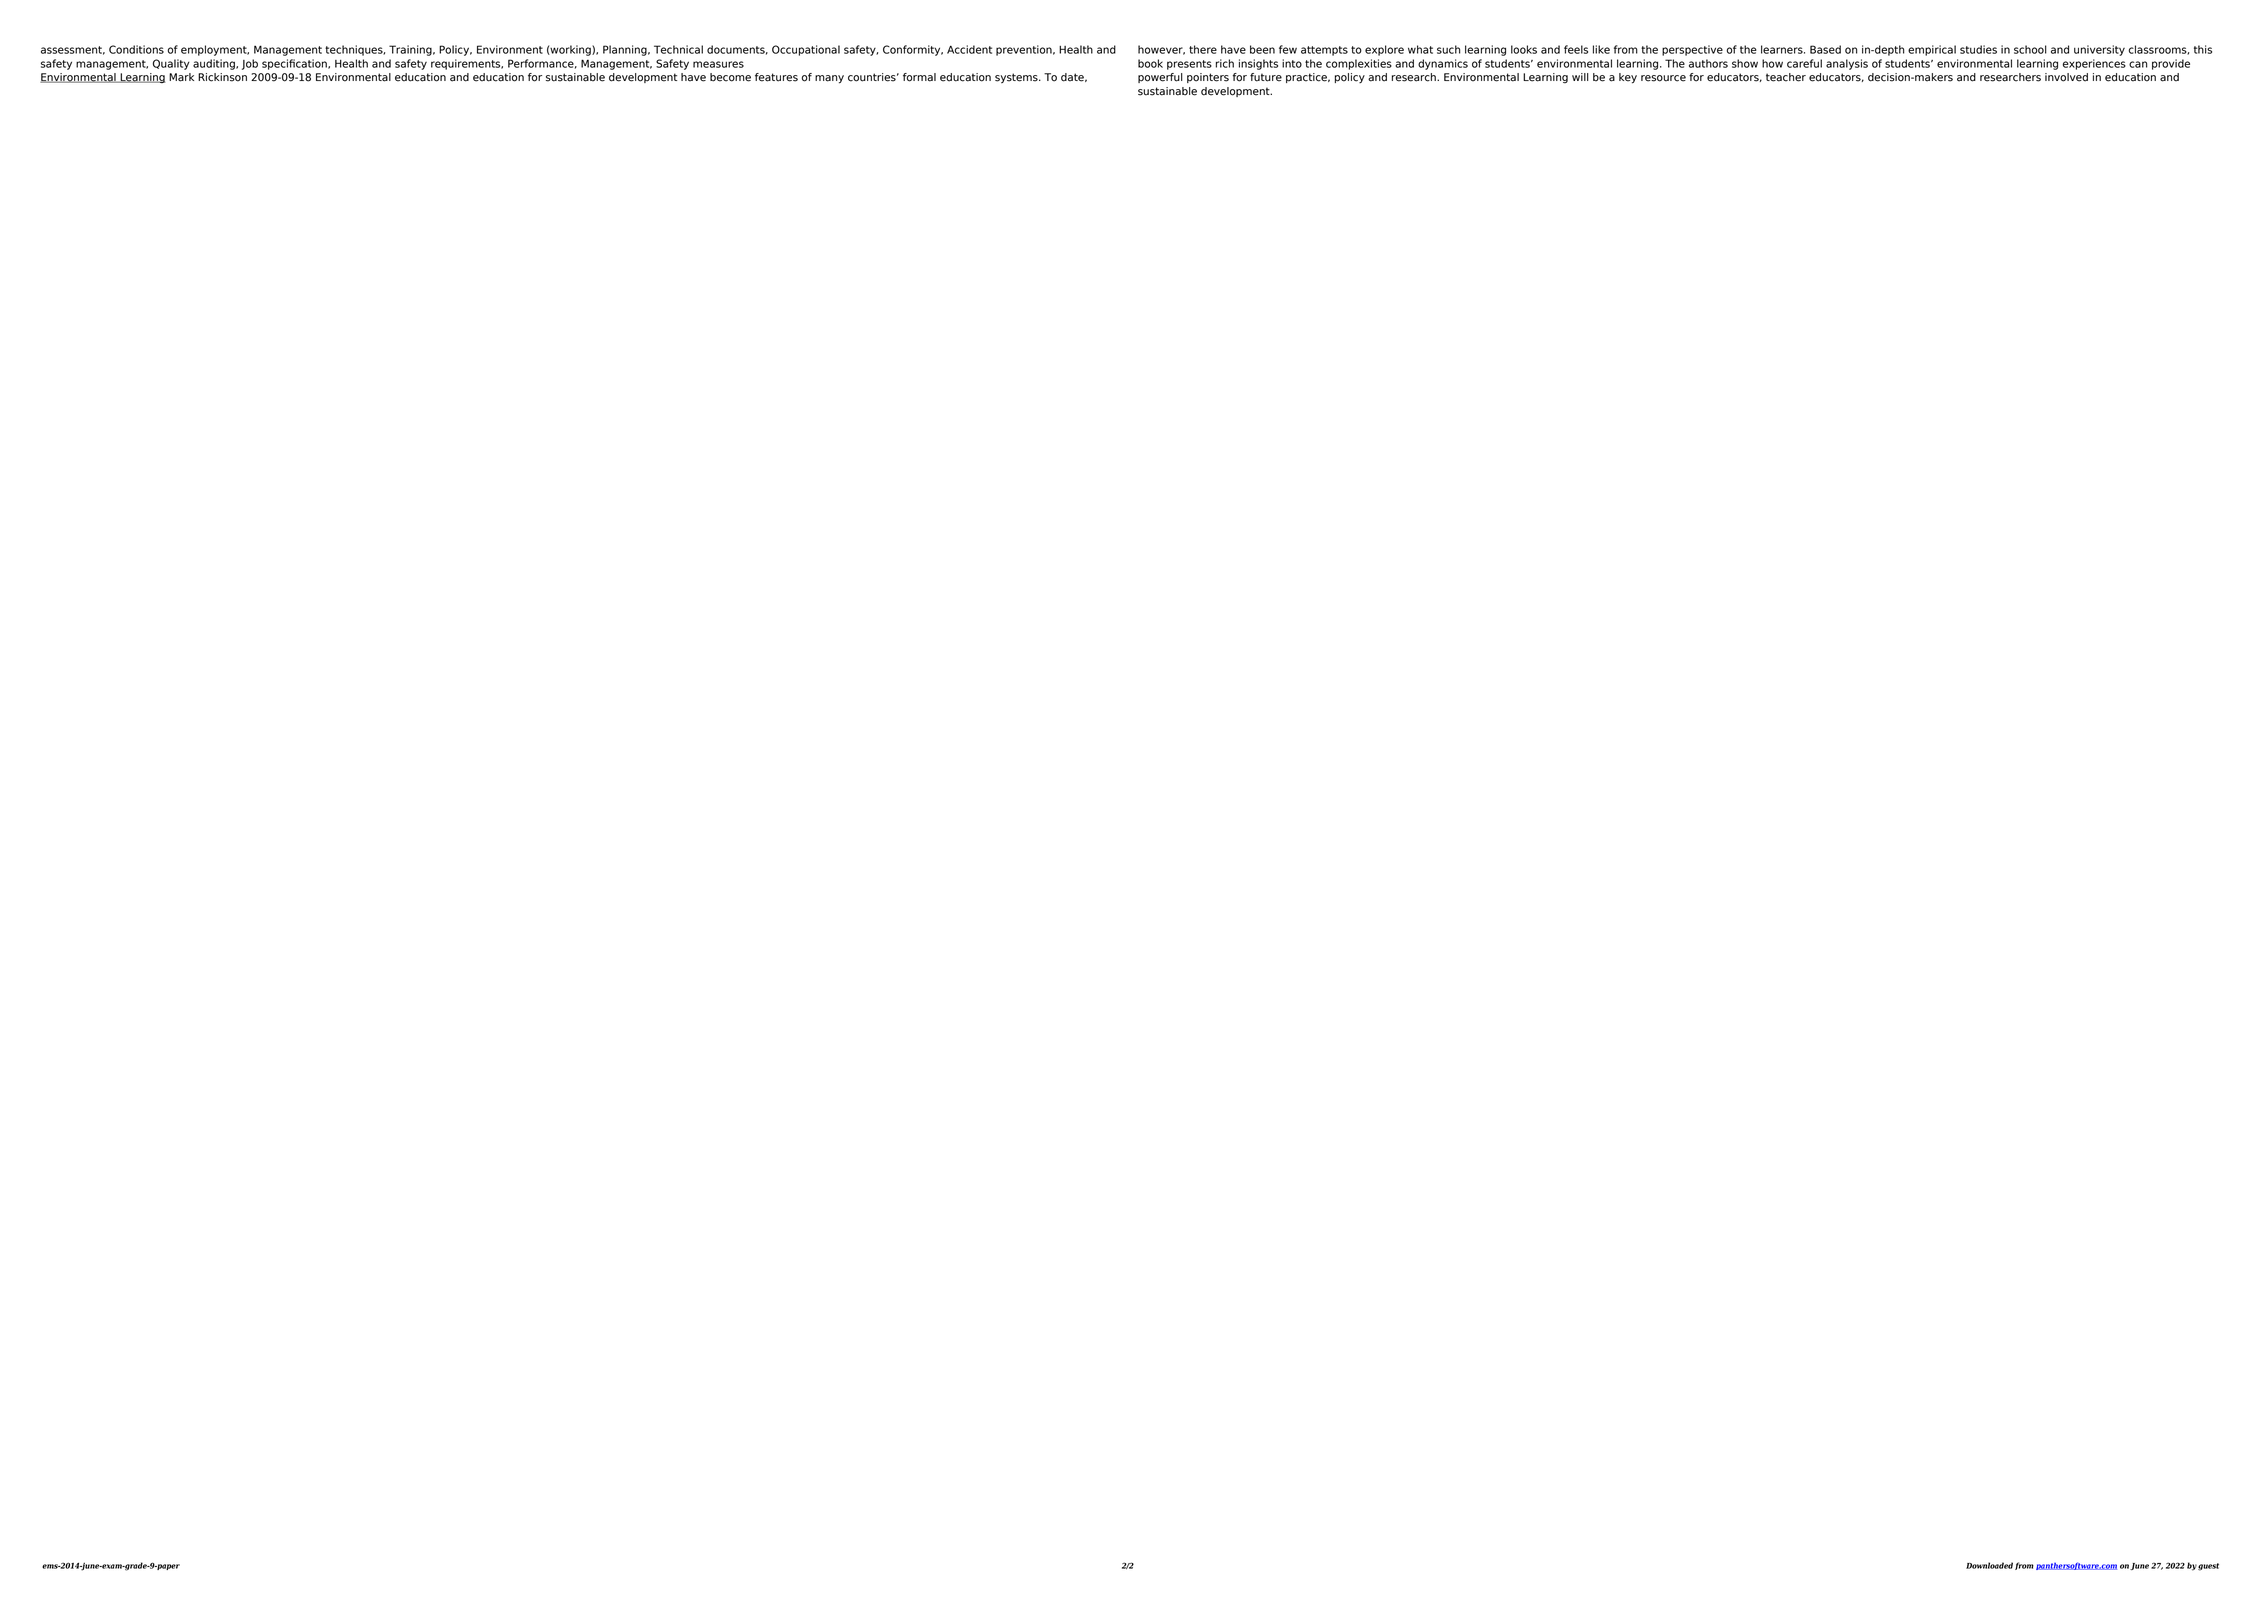 This screenshot has height=1597, width=2262. Describe the element at coordinates (2066, 77) in the screenshot. I see `involved` at that location.
